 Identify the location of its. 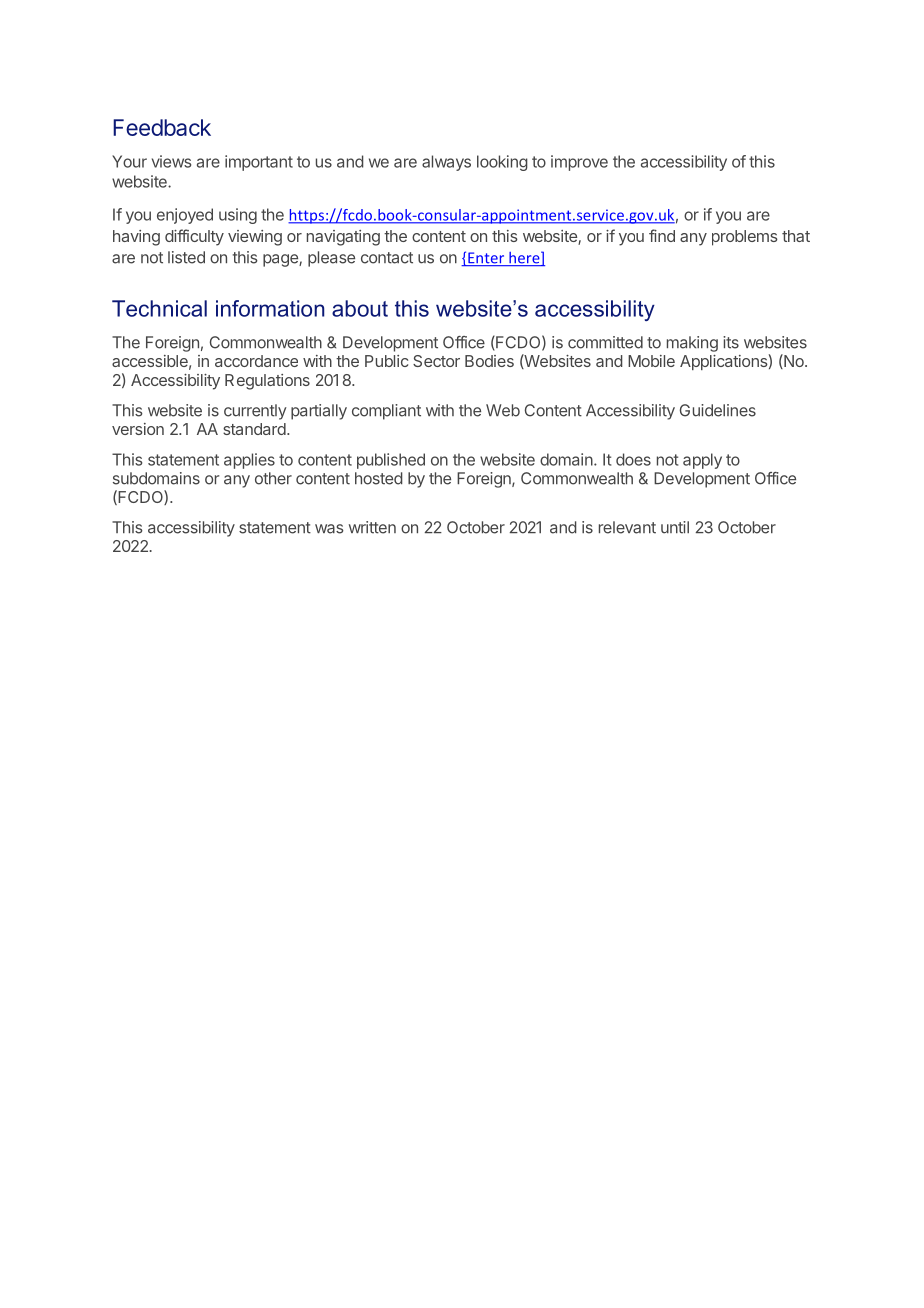
(731, 342).
